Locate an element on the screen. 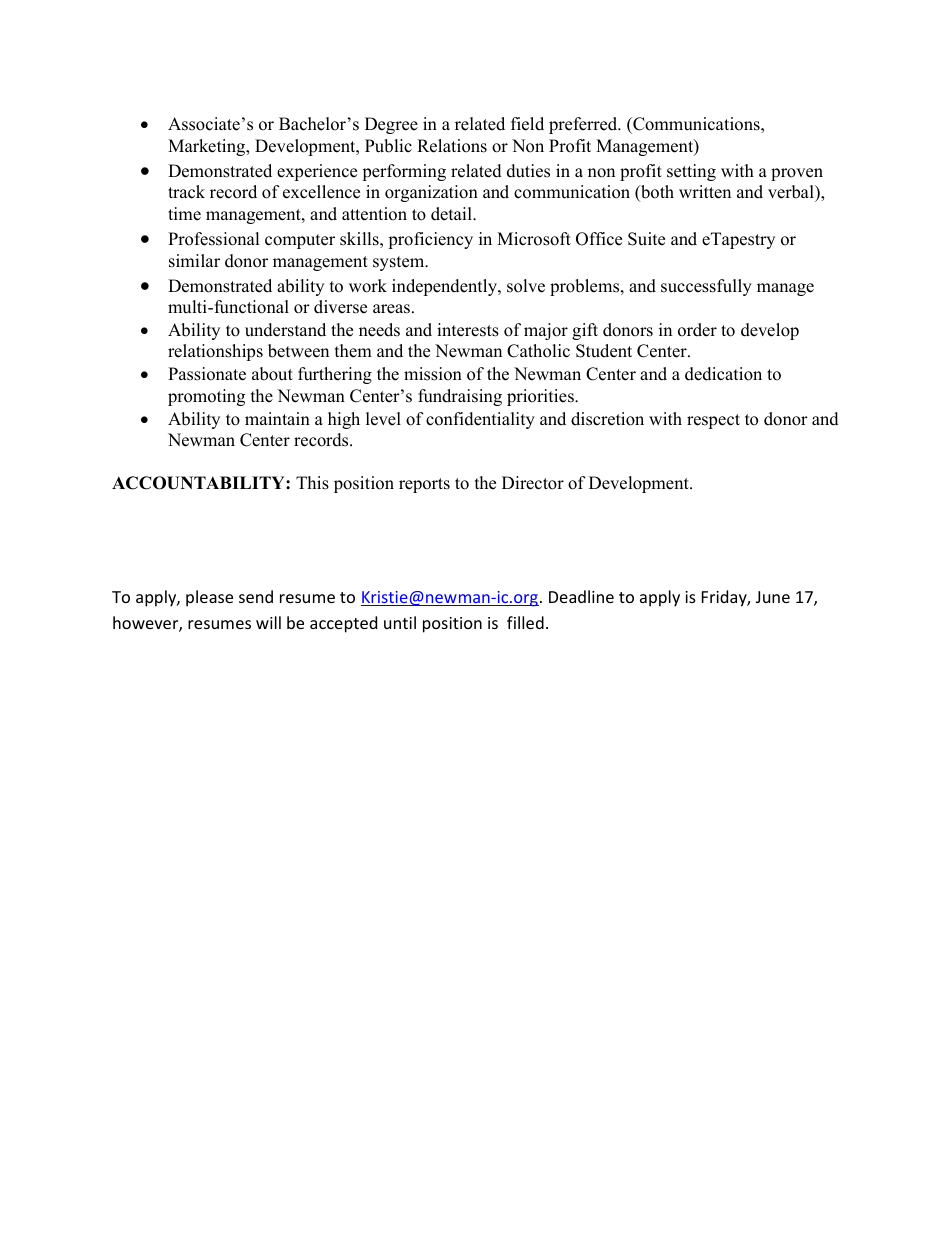  field is located at coordinates (527, 124).
